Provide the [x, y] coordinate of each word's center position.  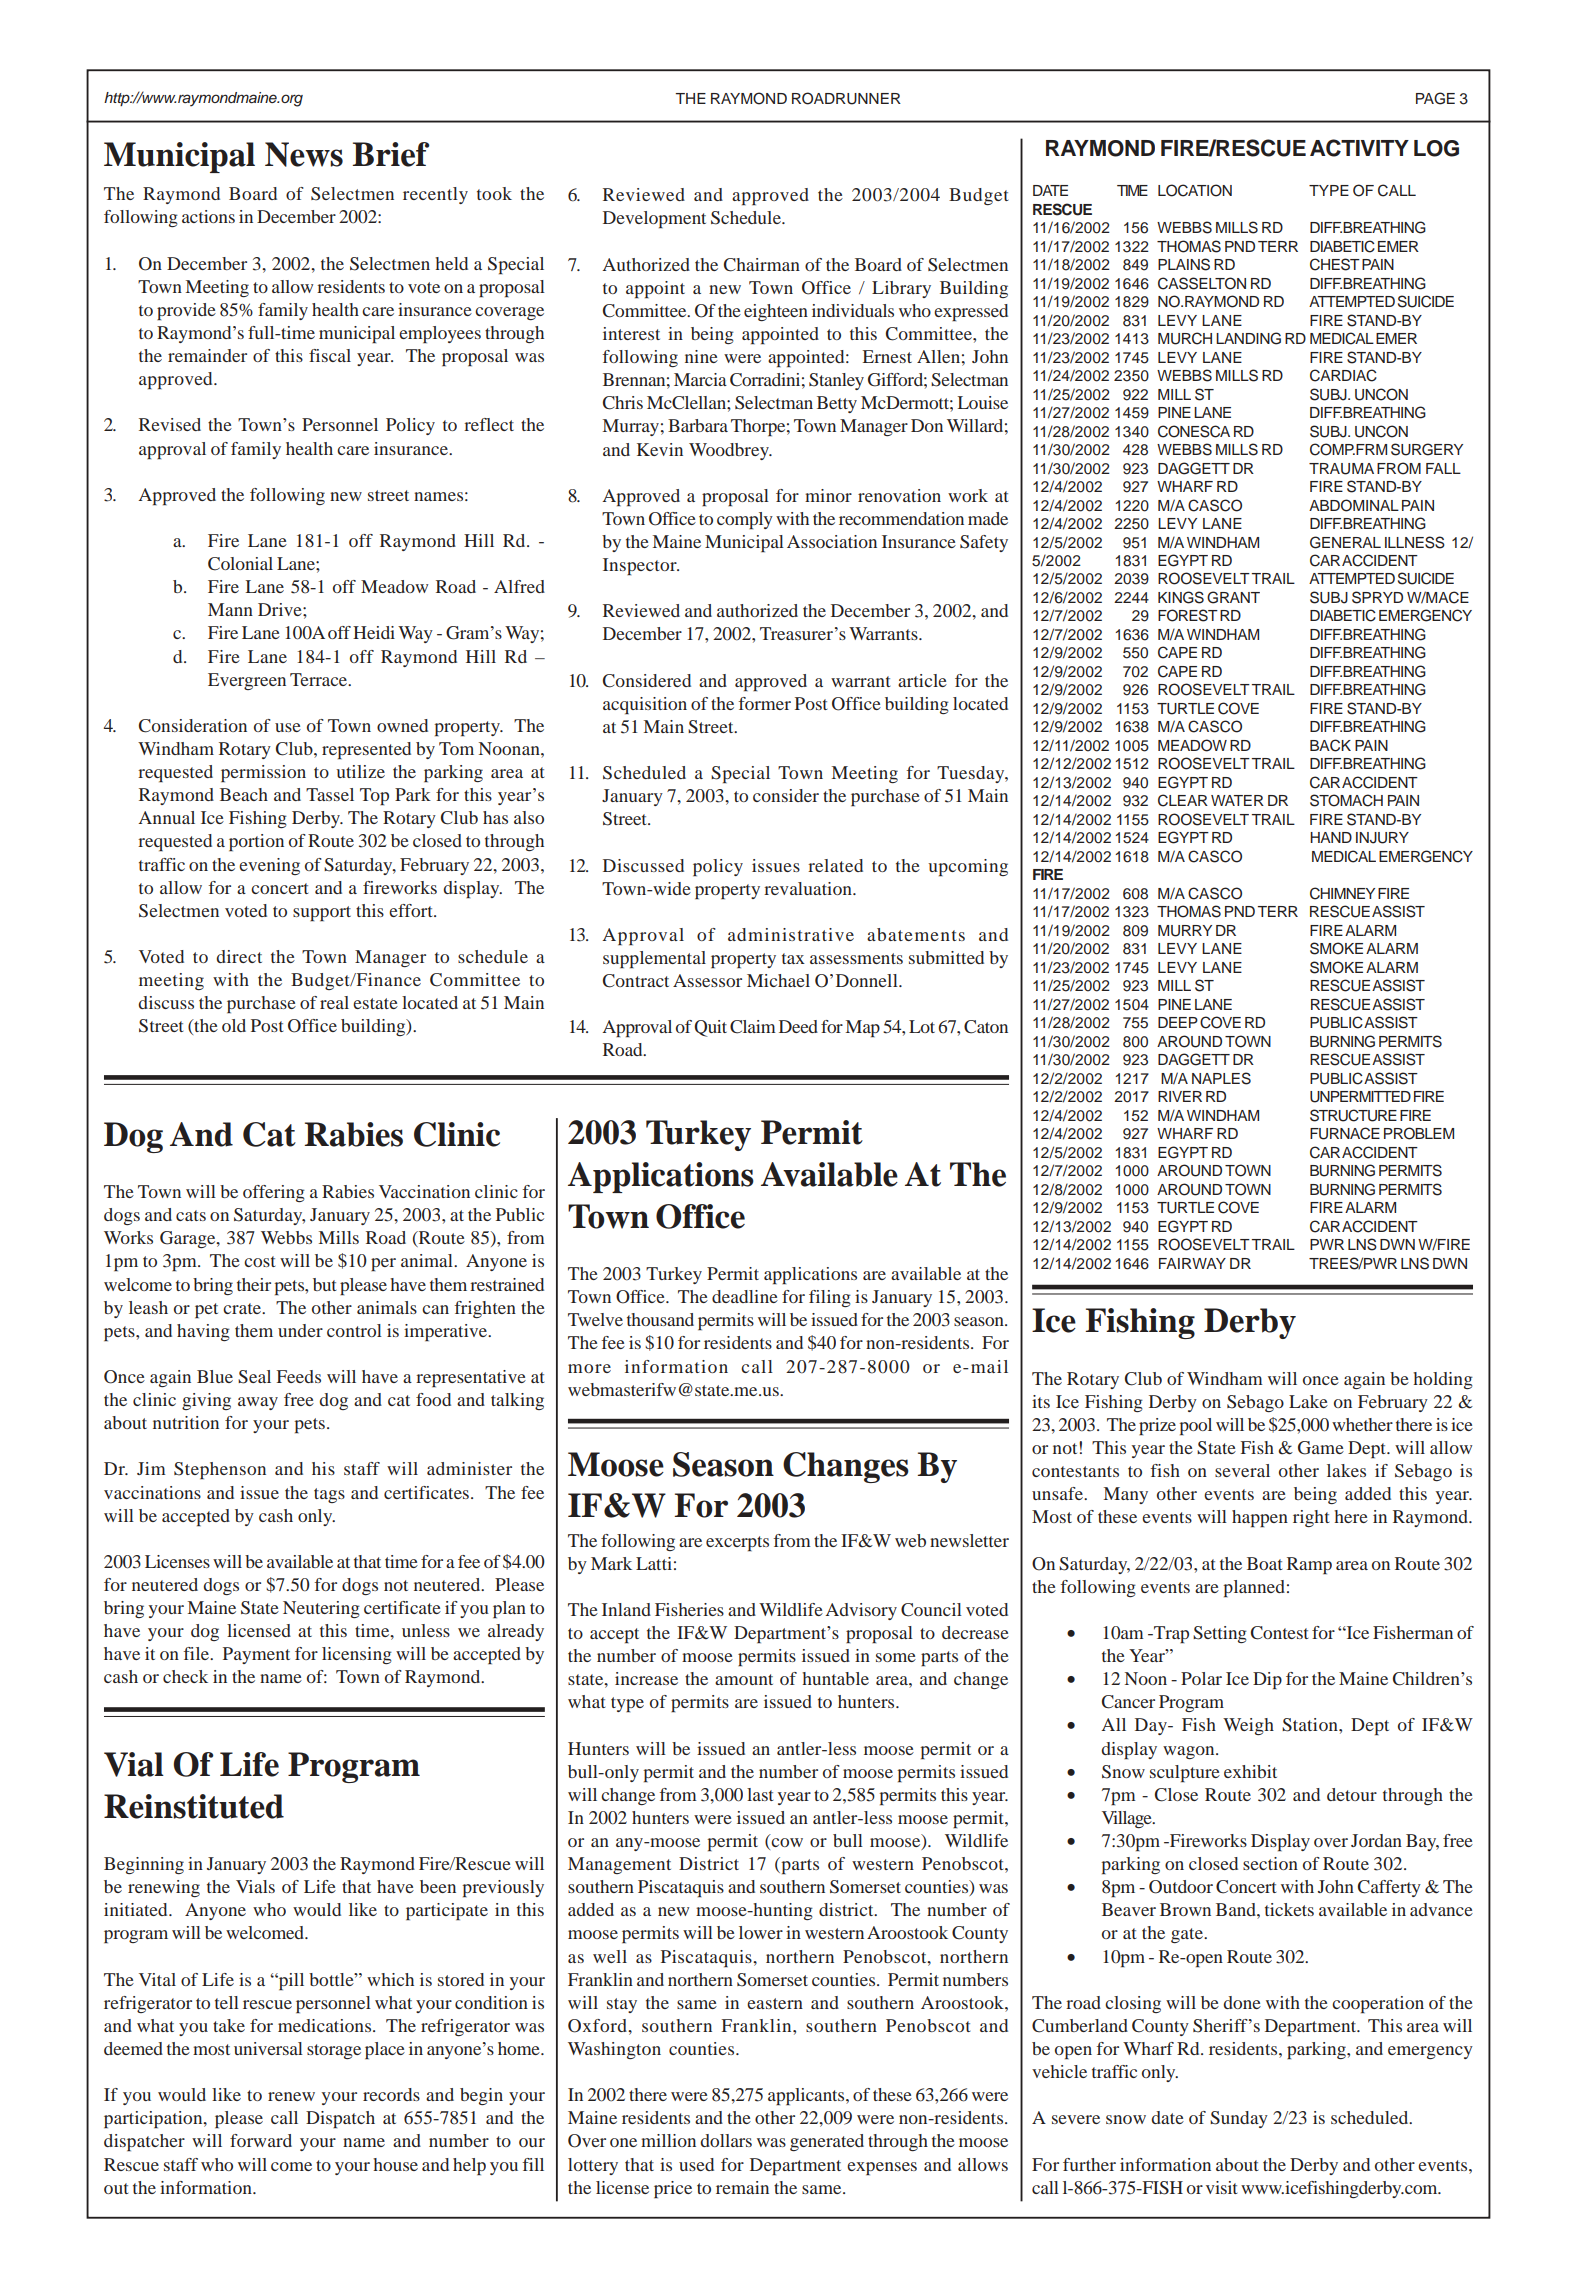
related [835, 865]
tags [329, 1495]
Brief [391, 154]
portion [256, 843]
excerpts [737, 1544]
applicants [807, 2097]
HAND [1331, 837]
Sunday [1239, 2119]
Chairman [762, 265]
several [1242, 1470]
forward [261, 2140]
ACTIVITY [1359, 148]
